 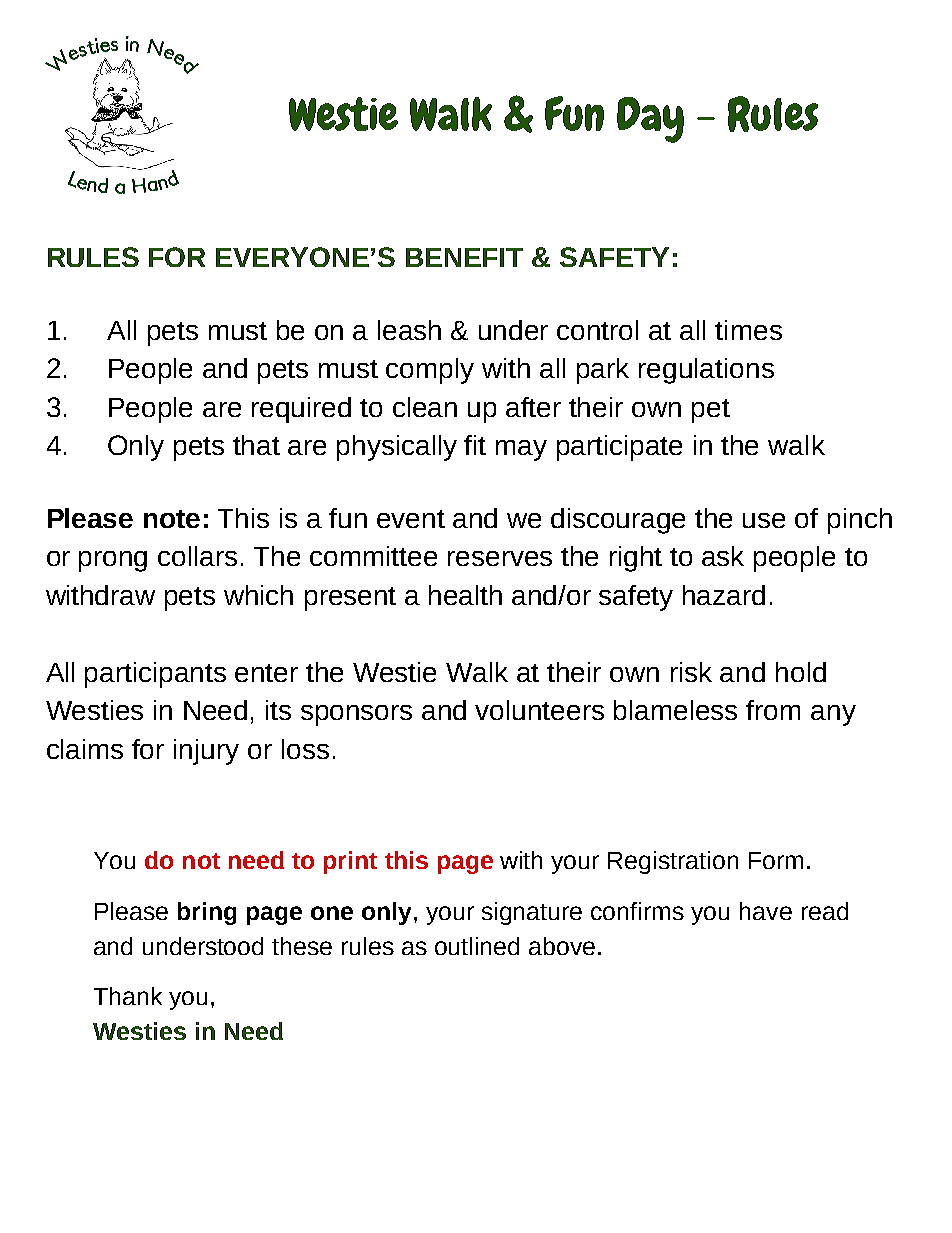 What do you see at coordinates (500, 558) in the screenshot?
I see `reserves` at bounding box center [500, 558].
